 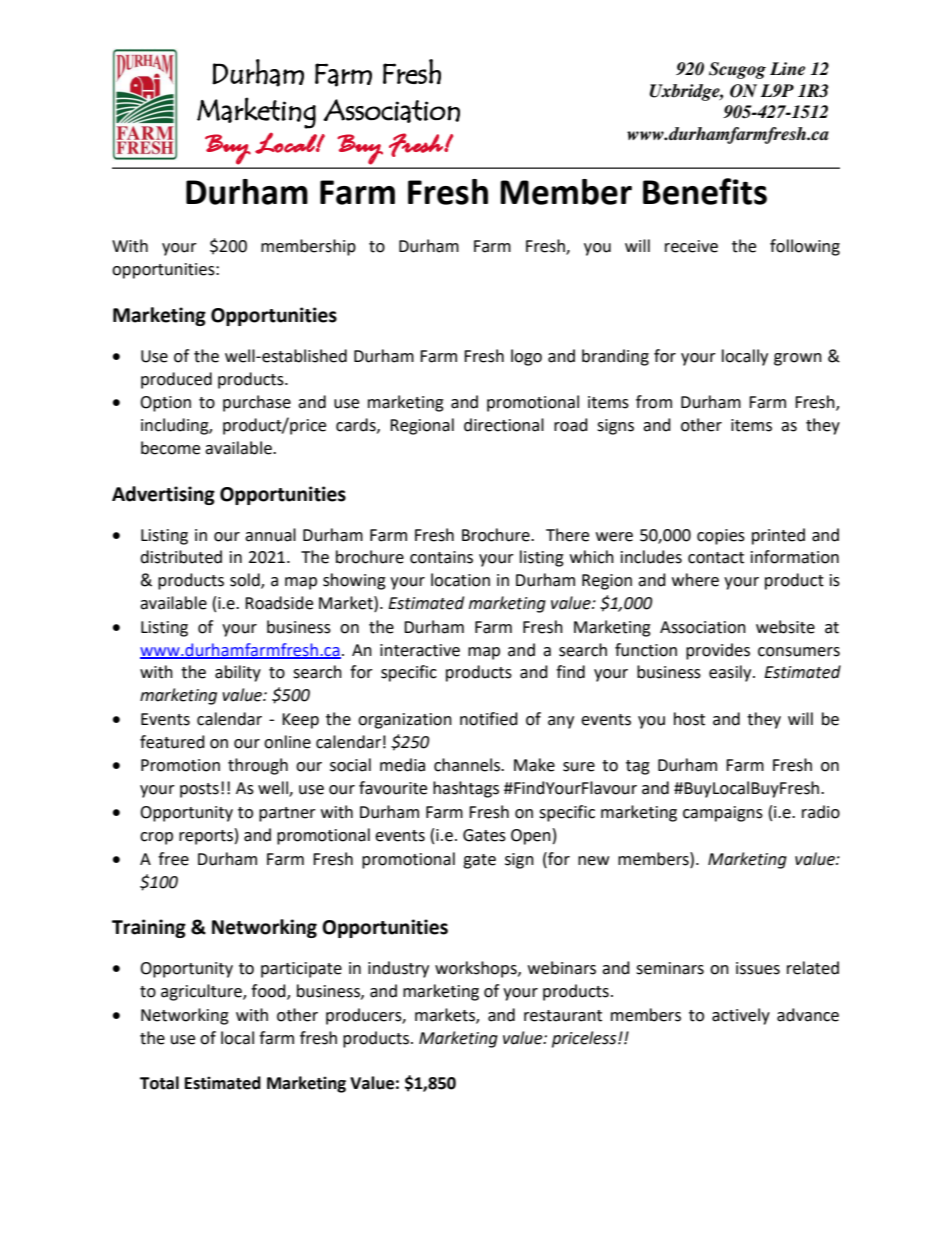 I want to click on featured, so click(x=172, y=742).
